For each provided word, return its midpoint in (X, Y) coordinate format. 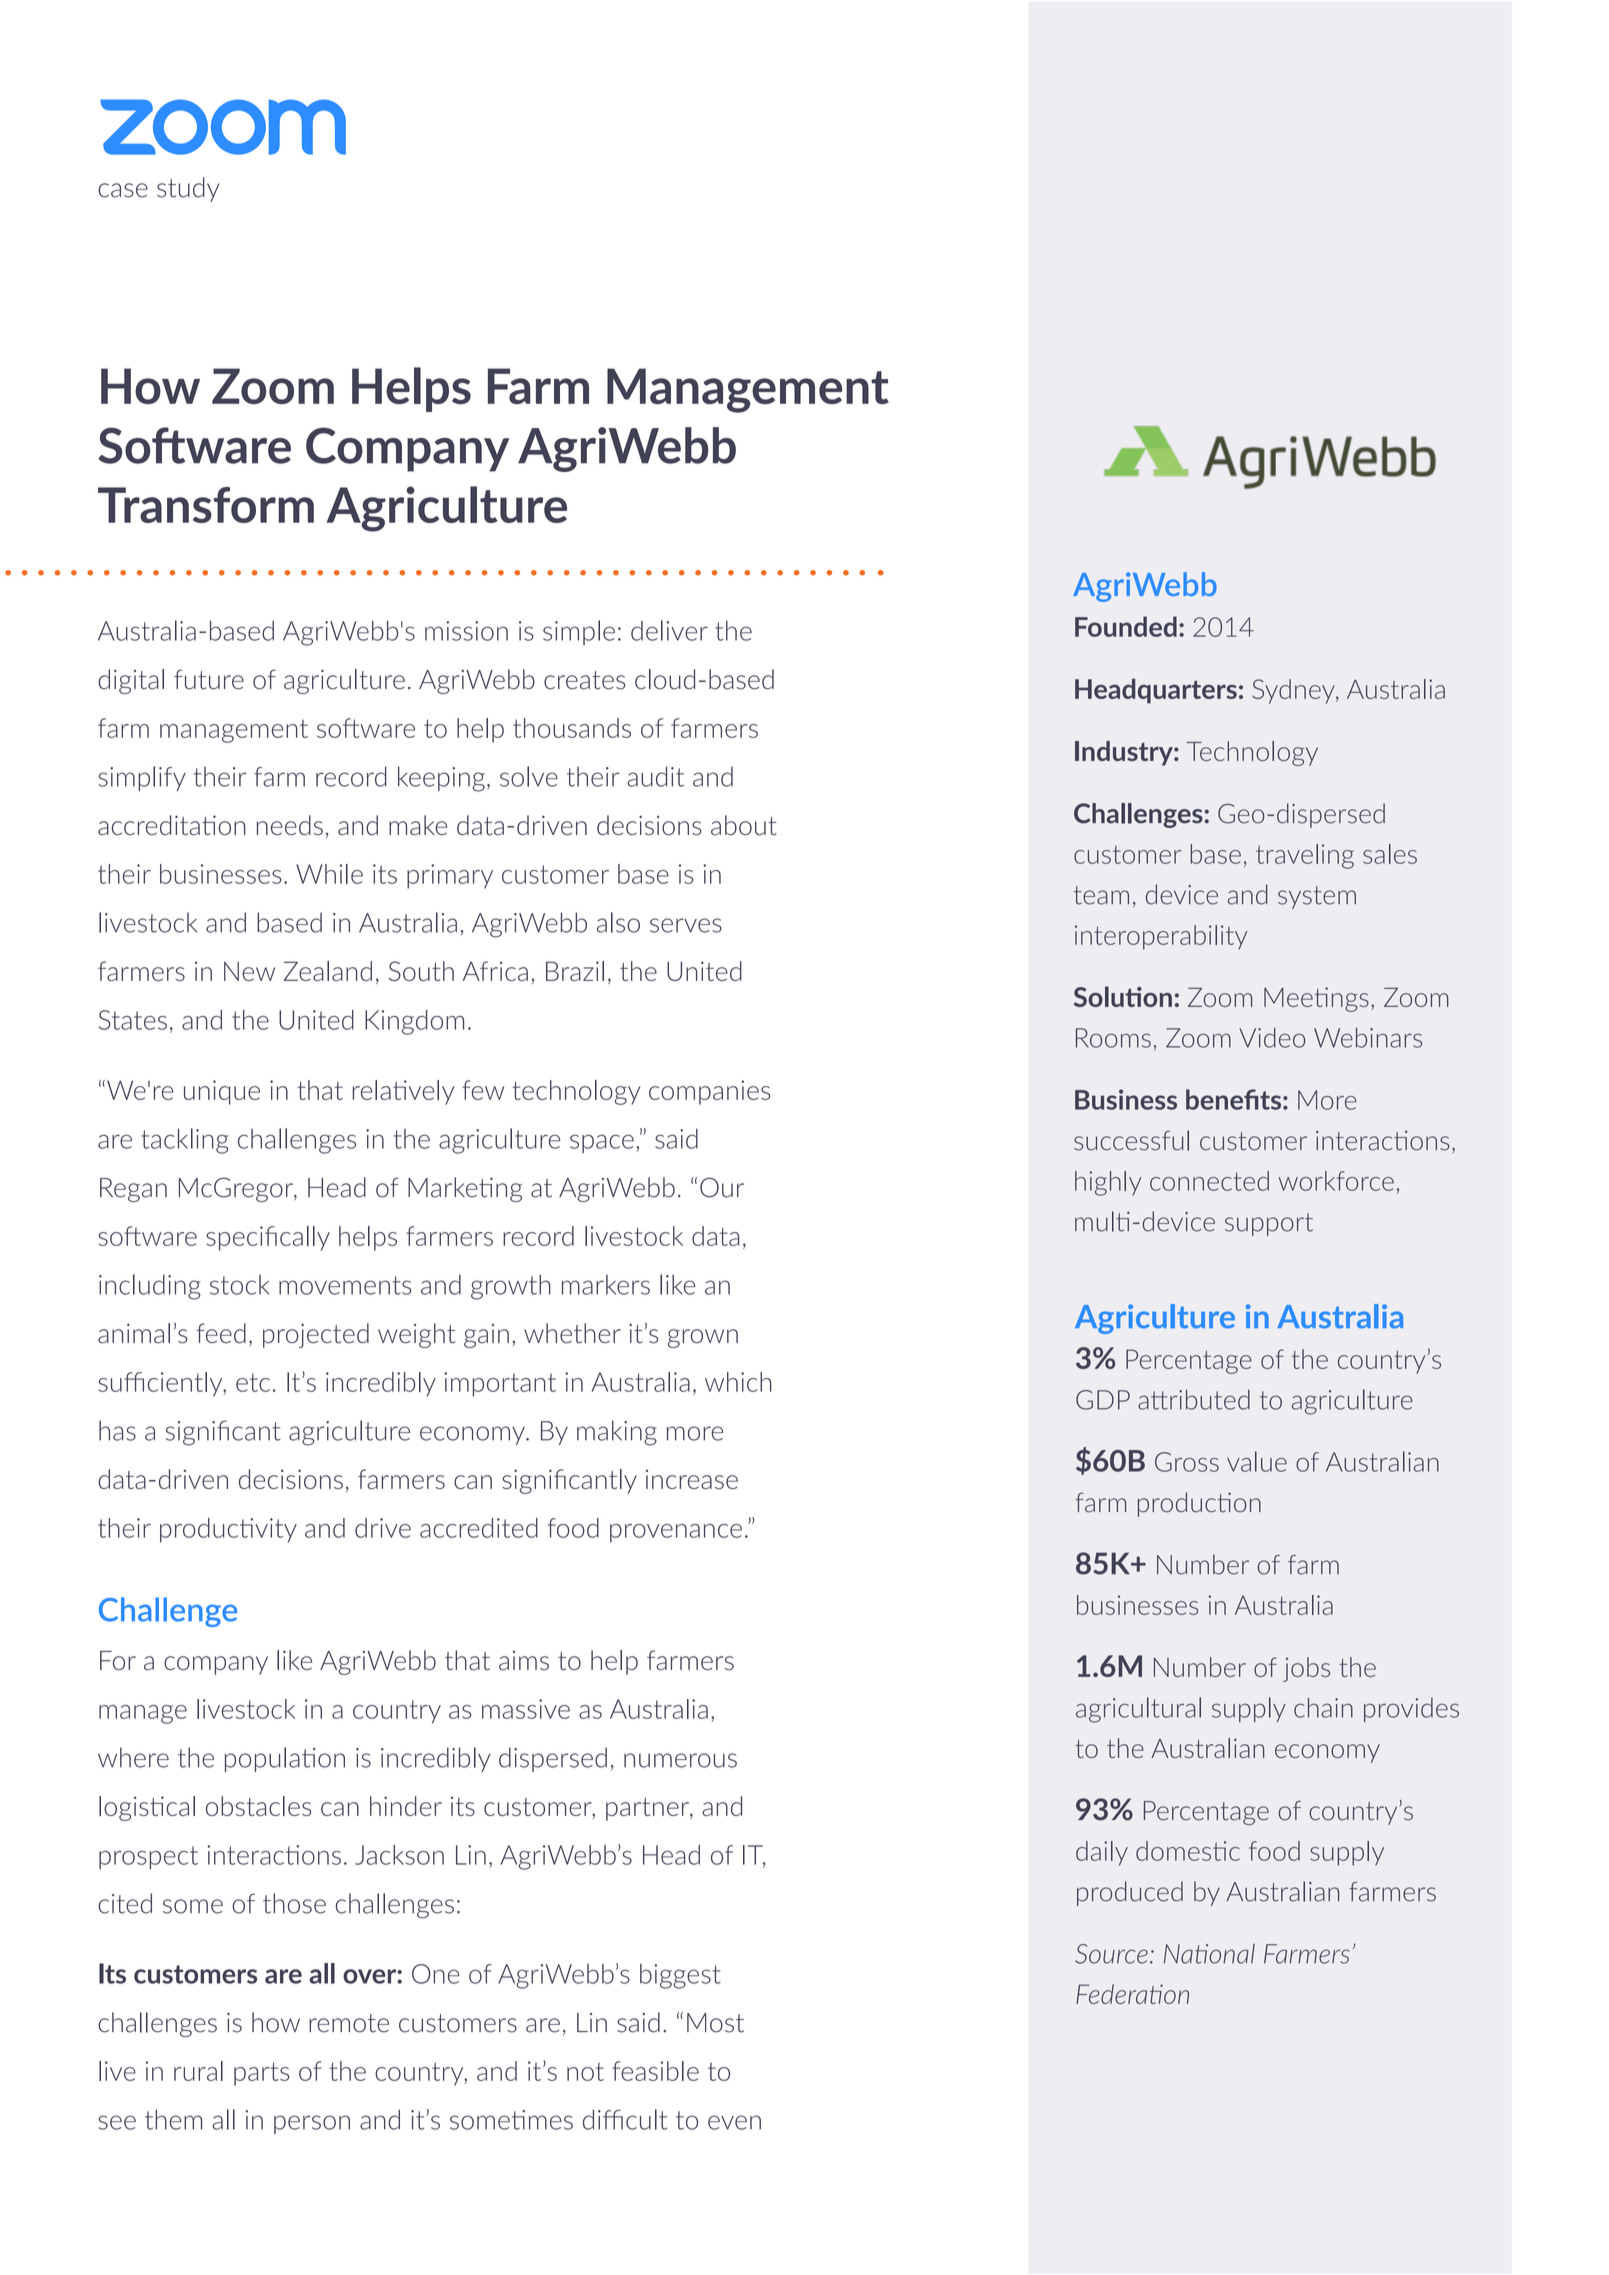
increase (692, 1479)
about (744, 825)
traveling (1305, 856)
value (1257, 1461)
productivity (228, 1530)
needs (290, 825)
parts (261, 2074)
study (188, 189)
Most (715, 2023)
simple (579, 632)
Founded (1126, 626)
